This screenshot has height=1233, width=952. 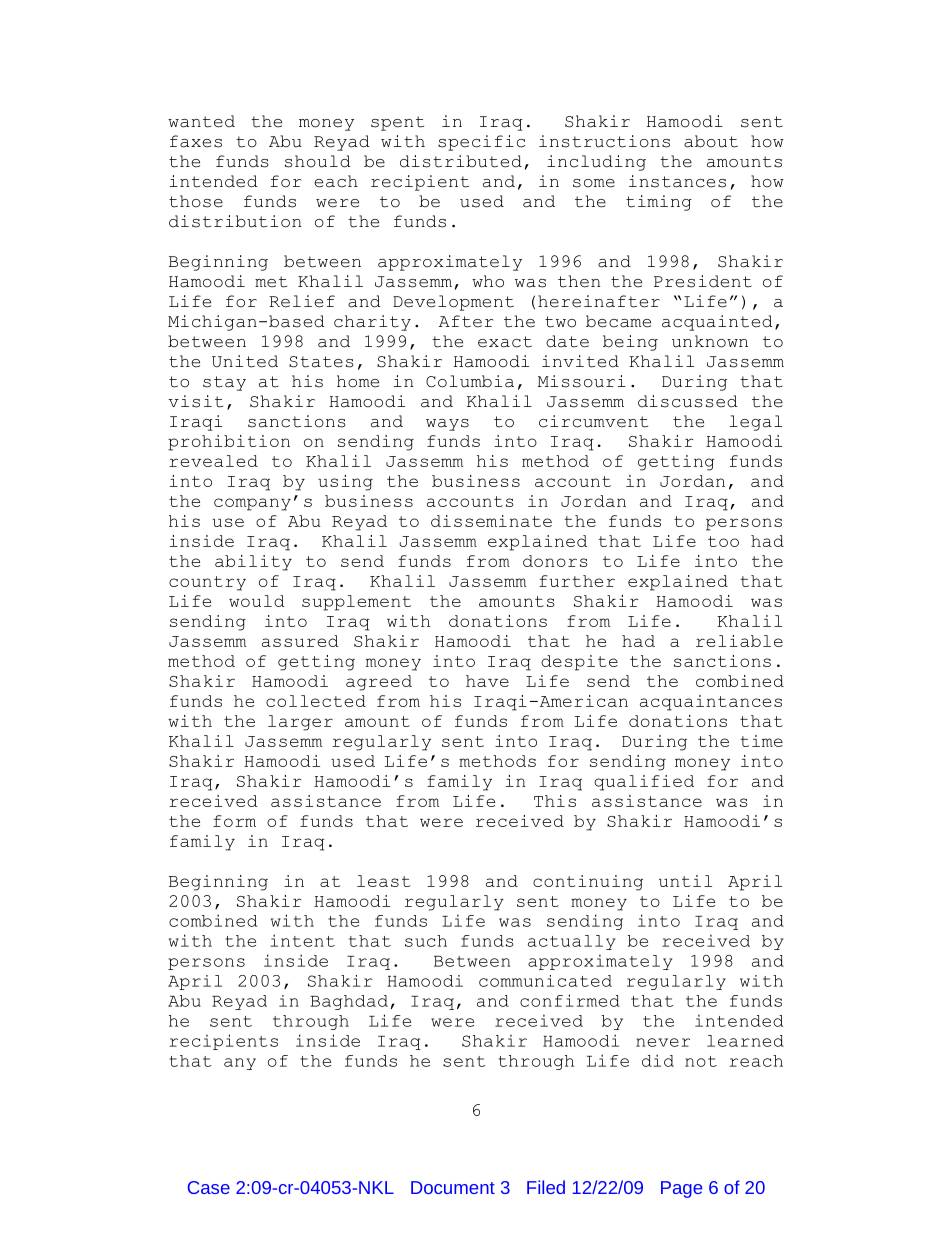 What do you see at coordinates (491, 521) in the screenshot?
I see `disseminate` at bounding box center [491, 521].
